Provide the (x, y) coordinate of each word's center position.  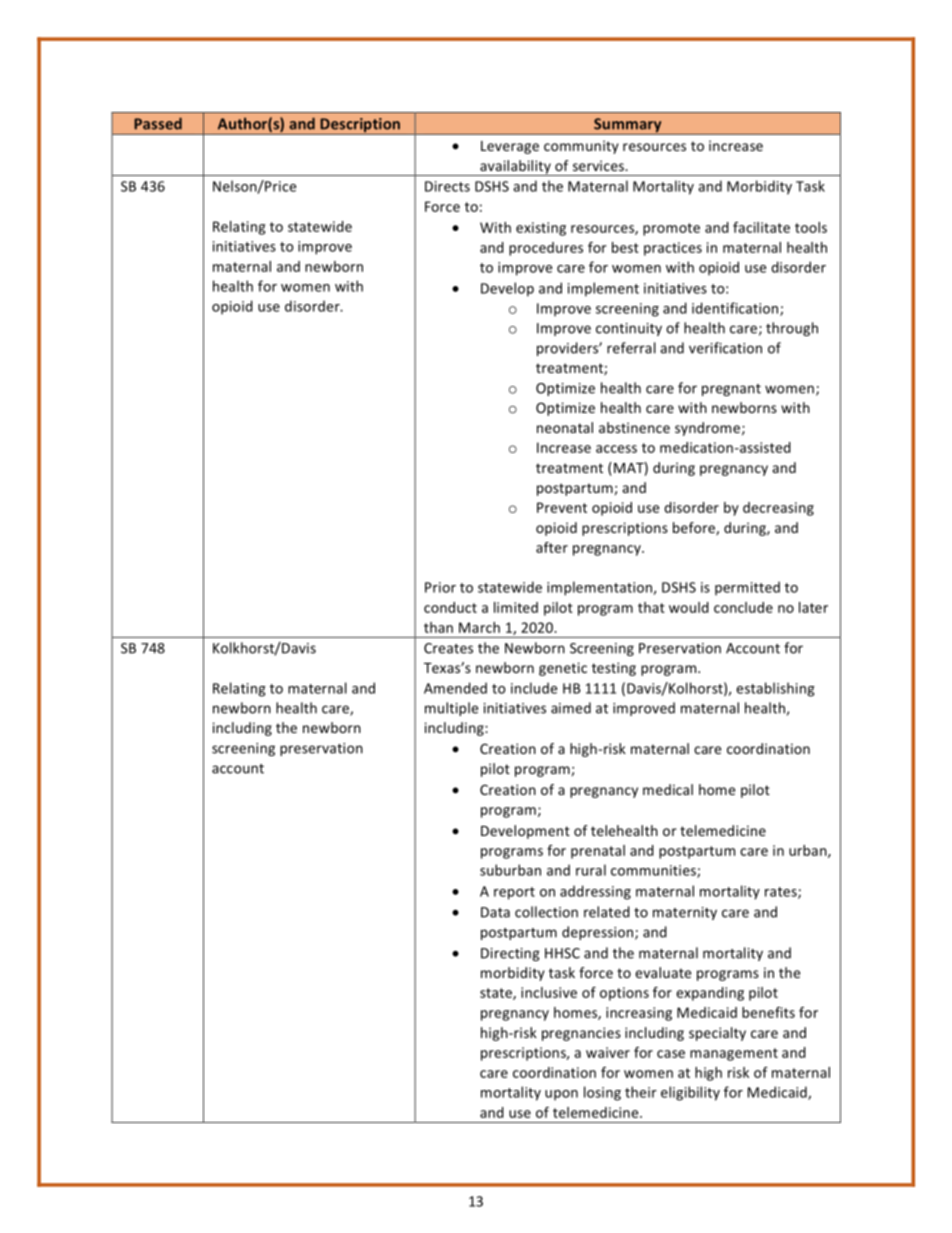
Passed (158, 124)
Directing (510, 954)
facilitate (761, 227)
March (479, 627)
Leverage (510, 147)
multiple (451, 709)
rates (782, 893)
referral (631, 348)
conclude (743, 607)
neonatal (565, 427)
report (514, 893)
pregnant (731, 390)
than (438, 627)
